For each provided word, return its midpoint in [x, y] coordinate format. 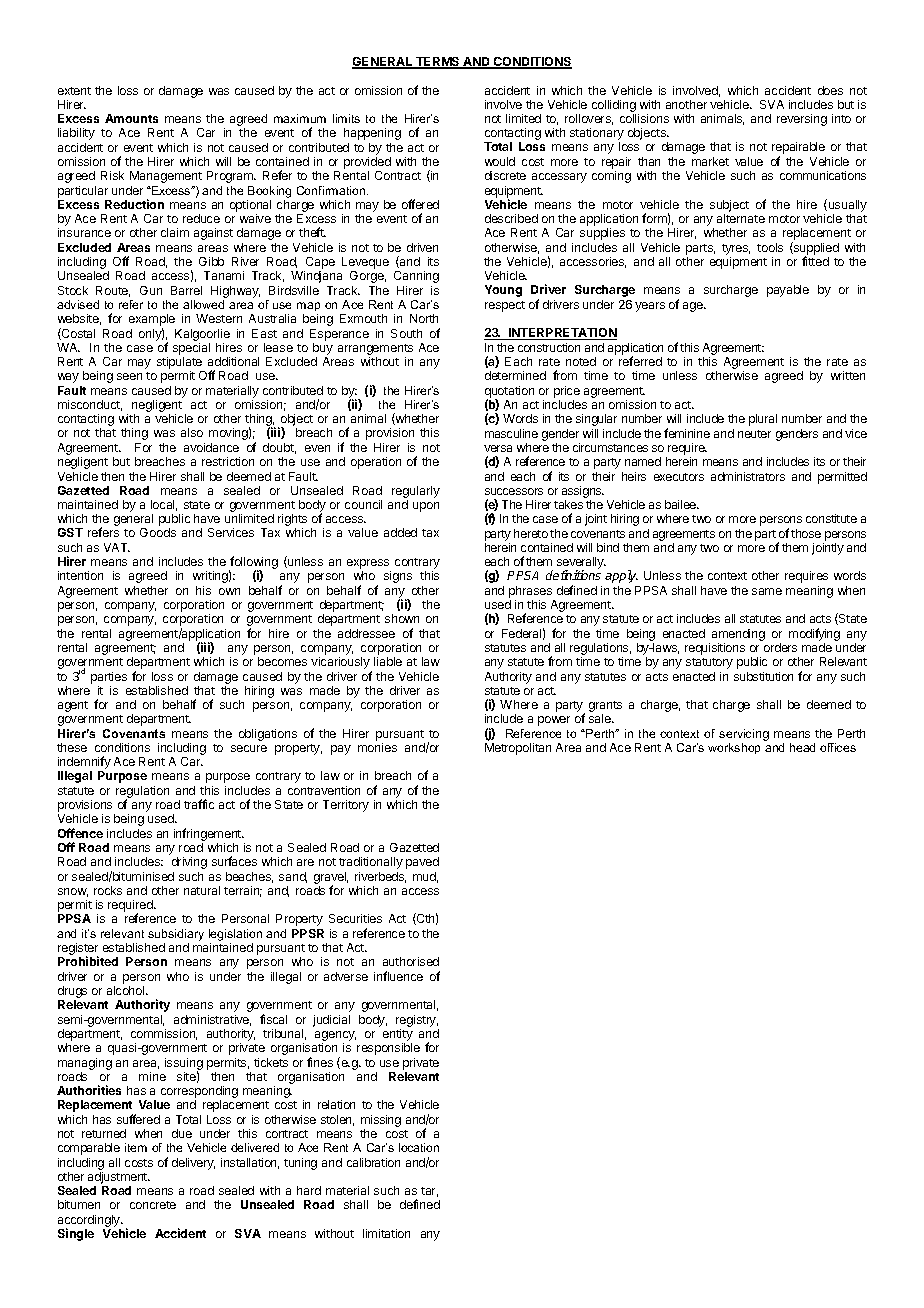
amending [738, 635]
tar [429, 1192]
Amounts [131, 118]
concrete [153, 1205]
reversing [802, 120]
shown [402, 618]
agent [73, 706]
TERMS [438, 63]
